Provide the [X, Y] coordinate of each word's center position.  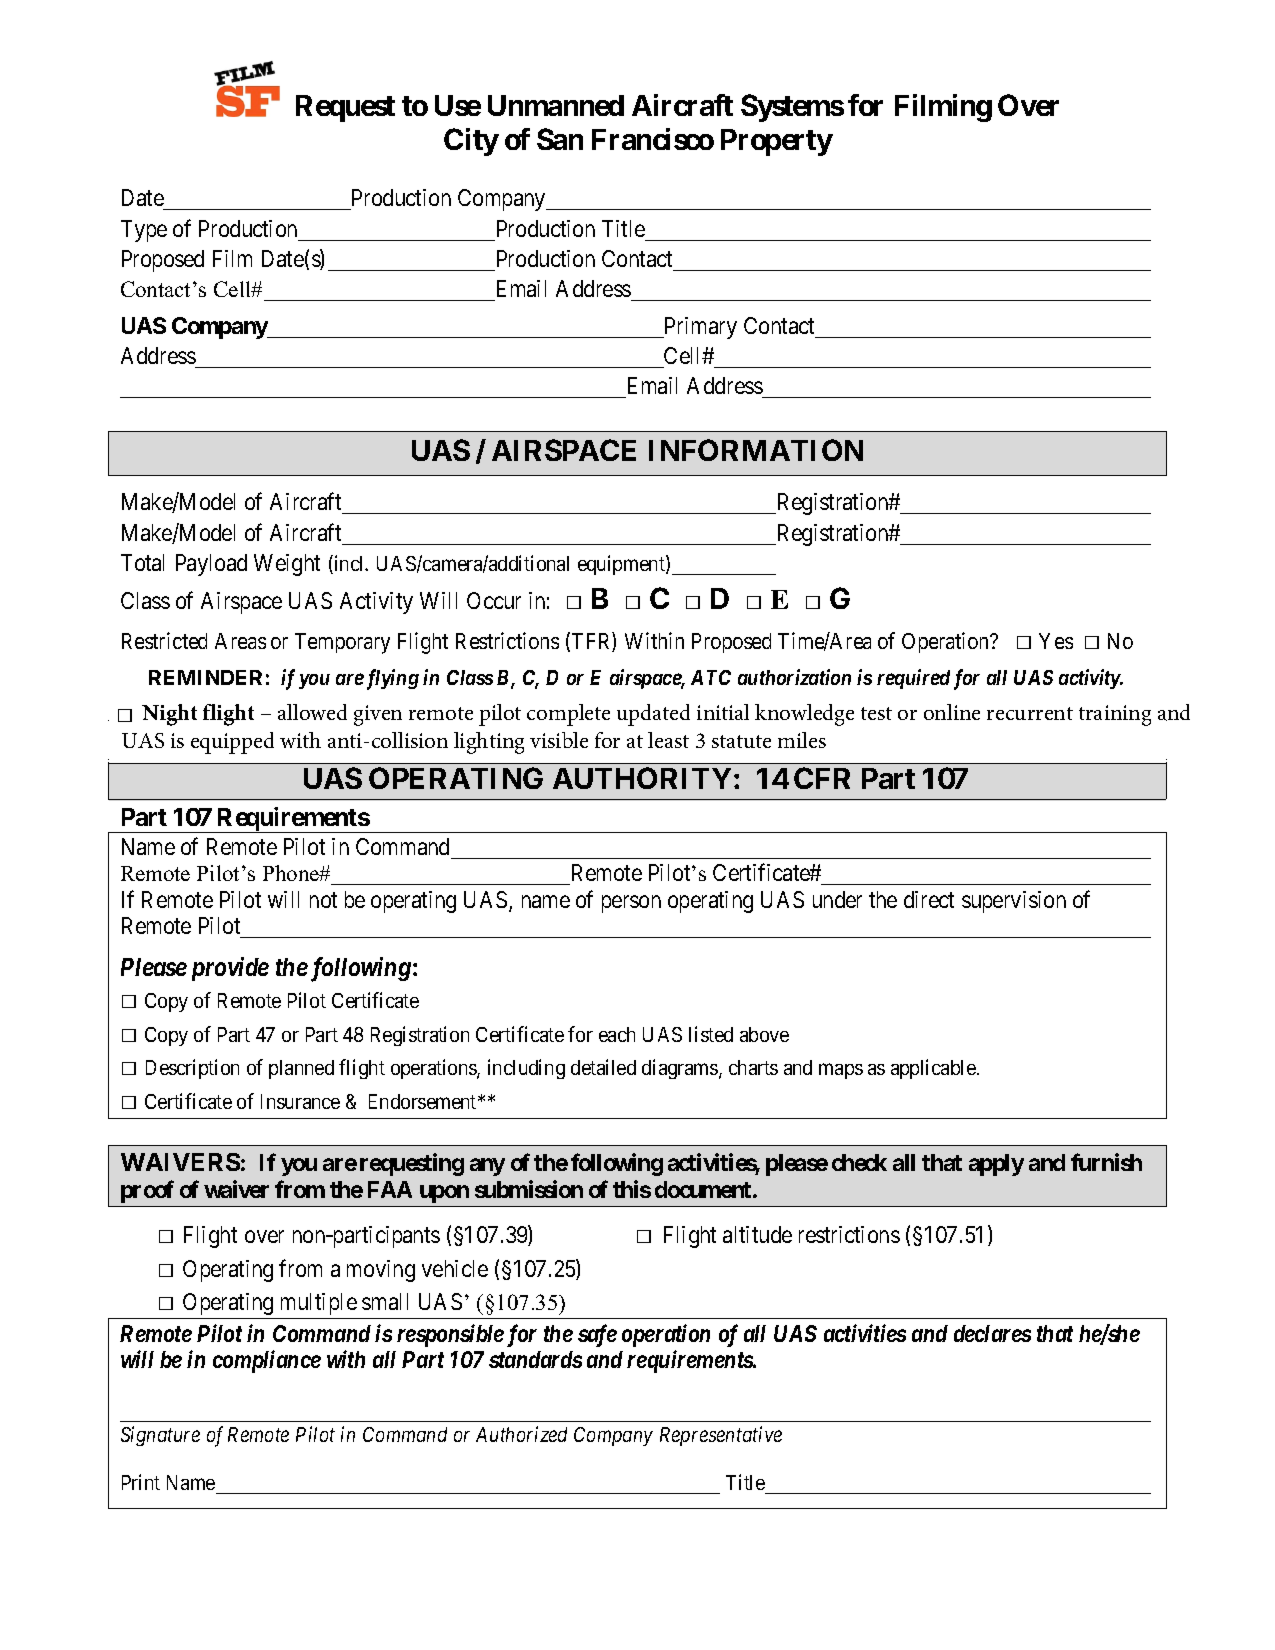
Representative [721, 1436]
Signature [160, 1436]
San [560, 139]
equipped [232, 743]
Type [144, 231]
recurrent [1030, 713]
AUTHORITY [642, 778]
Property [777, 142]
